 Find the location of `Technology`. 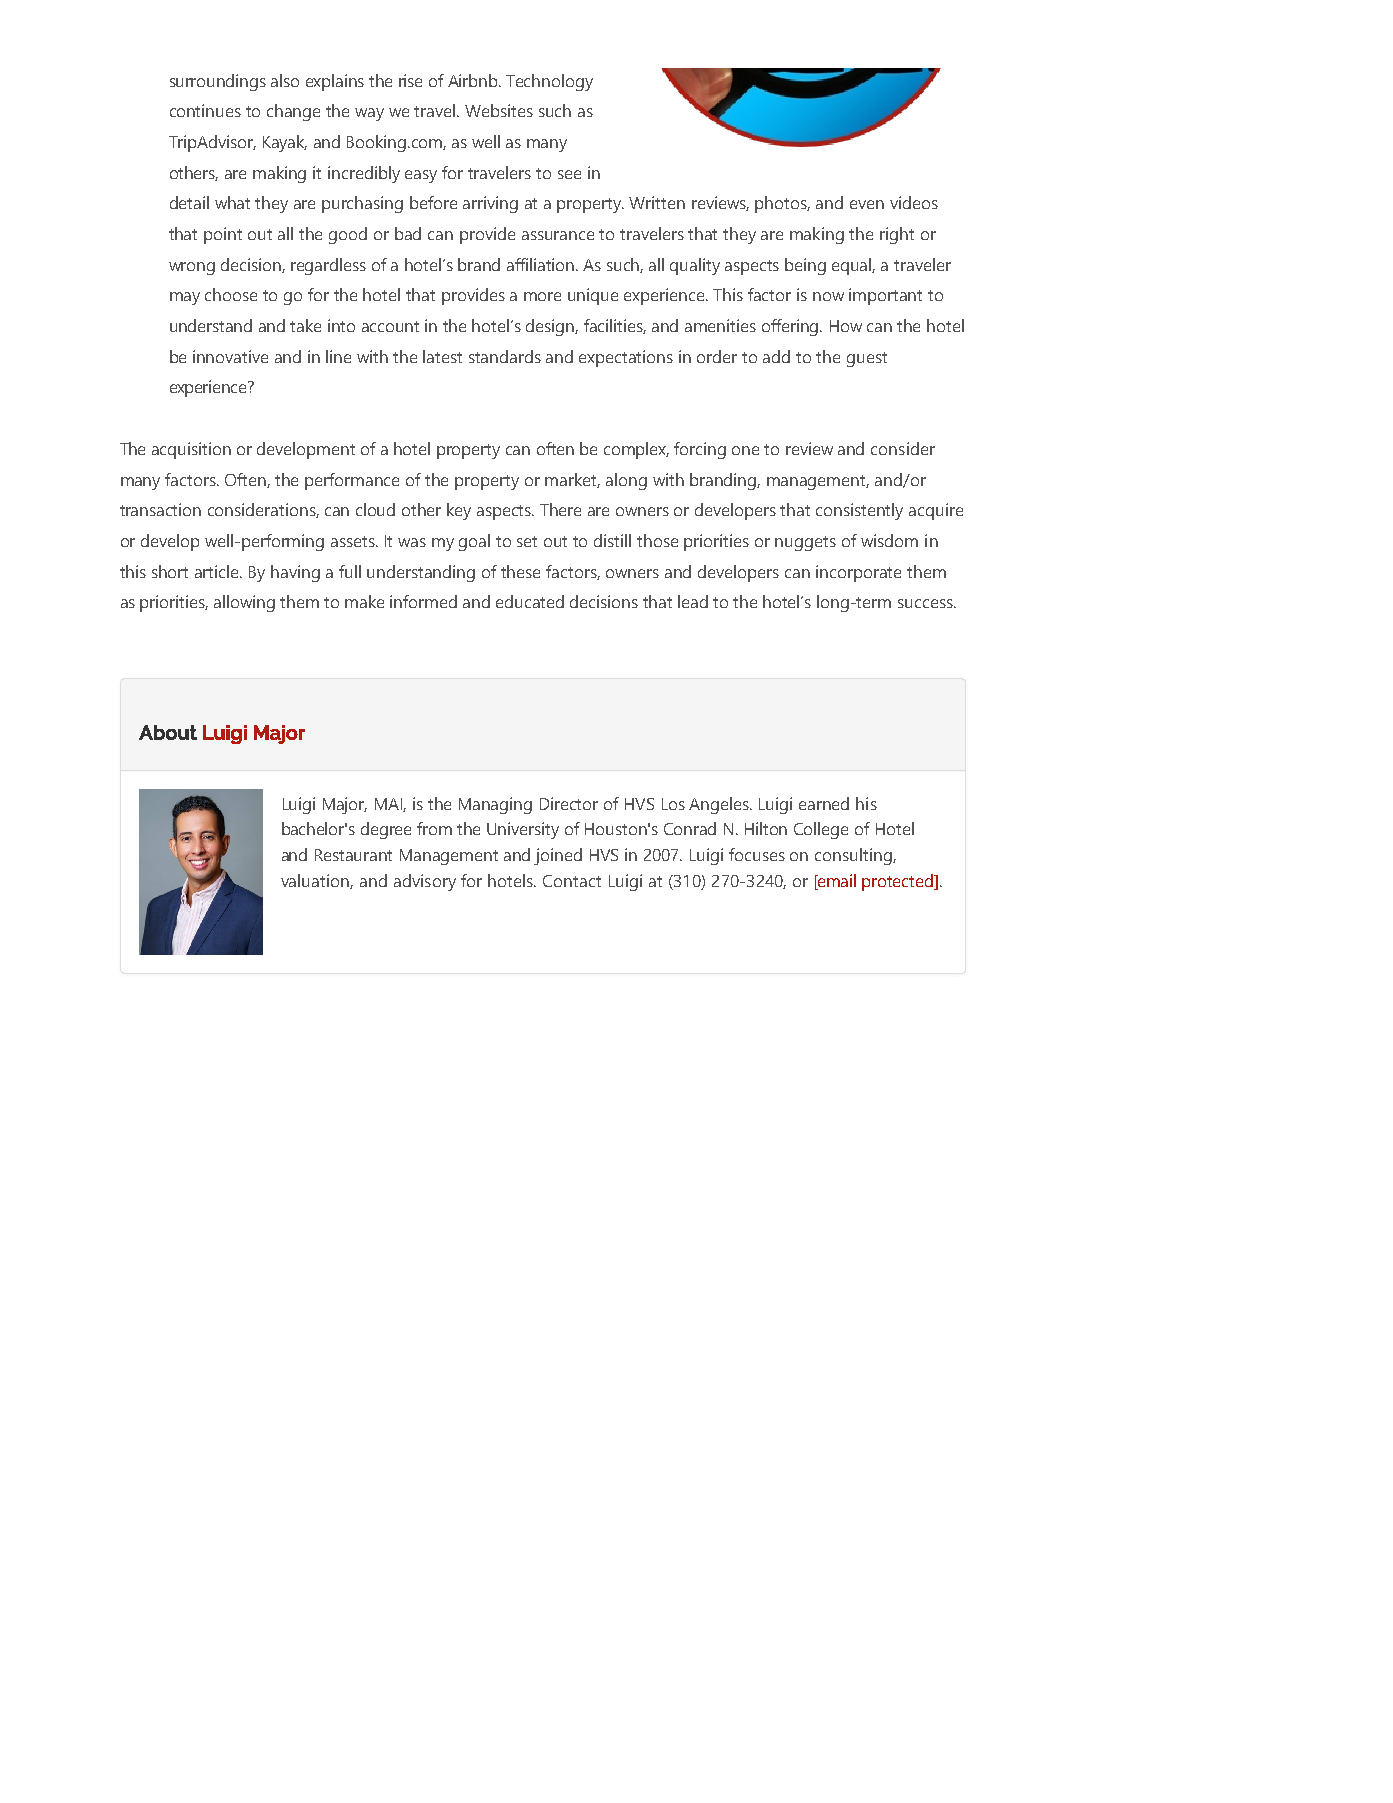

Technology is located at coordinates (549, 82).
